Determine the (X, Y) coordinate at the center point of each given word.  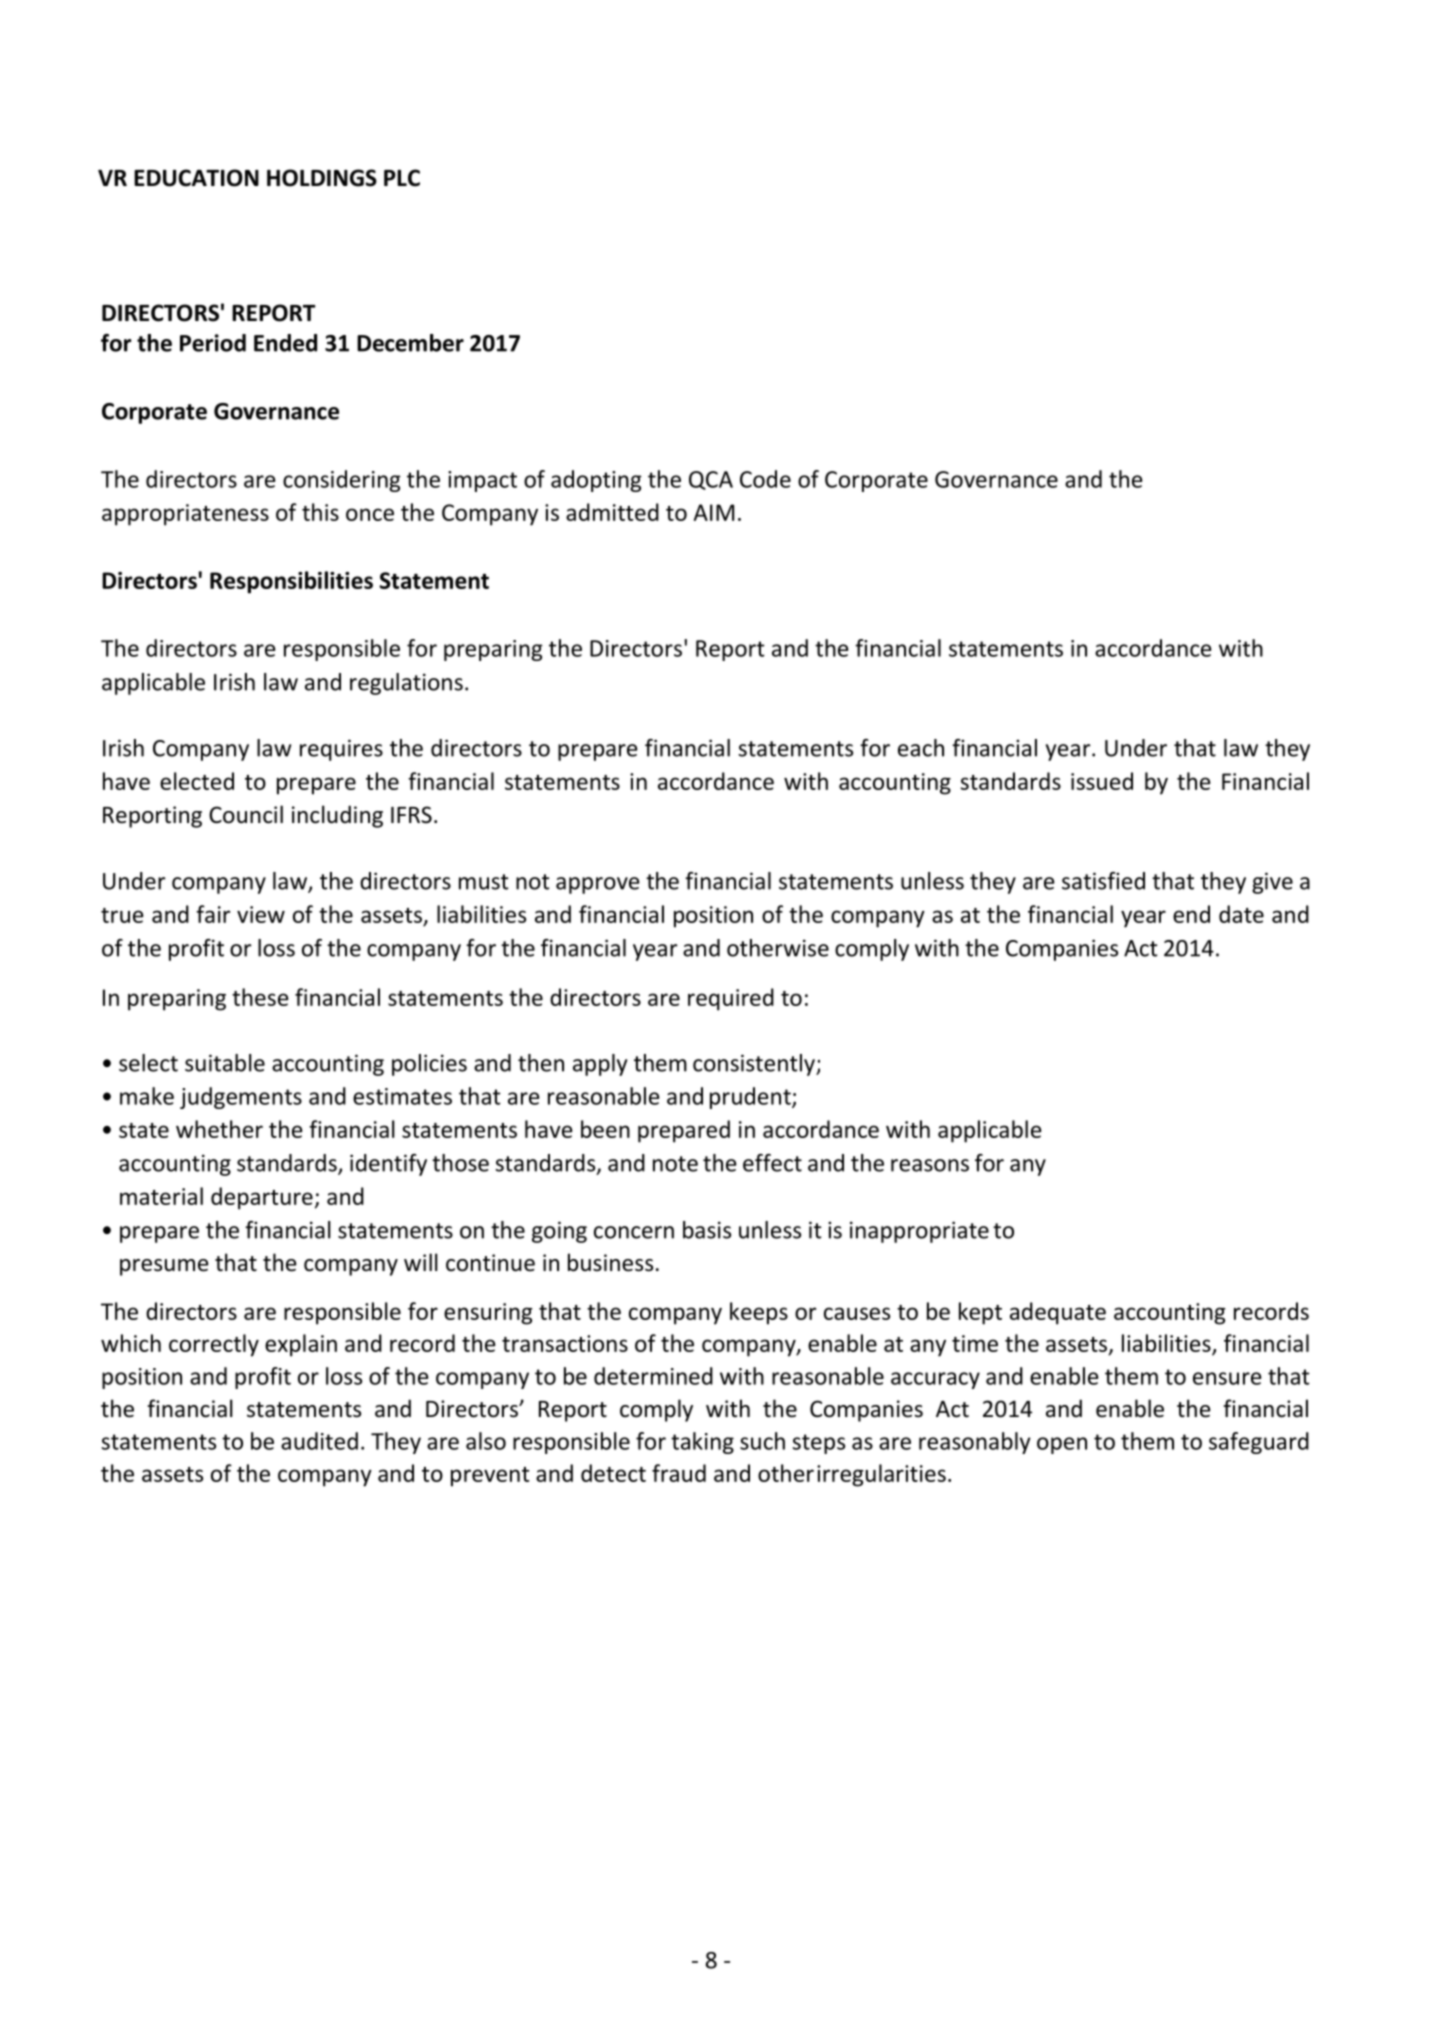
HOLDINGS (322, 178)
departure (262, 1198)
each (921, 748)
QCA (711, 480)
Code (765, 479)
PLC (402, 178)
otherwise (778, 948)
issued (1102, 781)
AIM (714, 512)
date (1241, 914)
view (261, 914)
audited (319, 1441)
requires (341, 750)
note (675, 1164)
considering (342, 481)
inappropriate (919, 1232)
